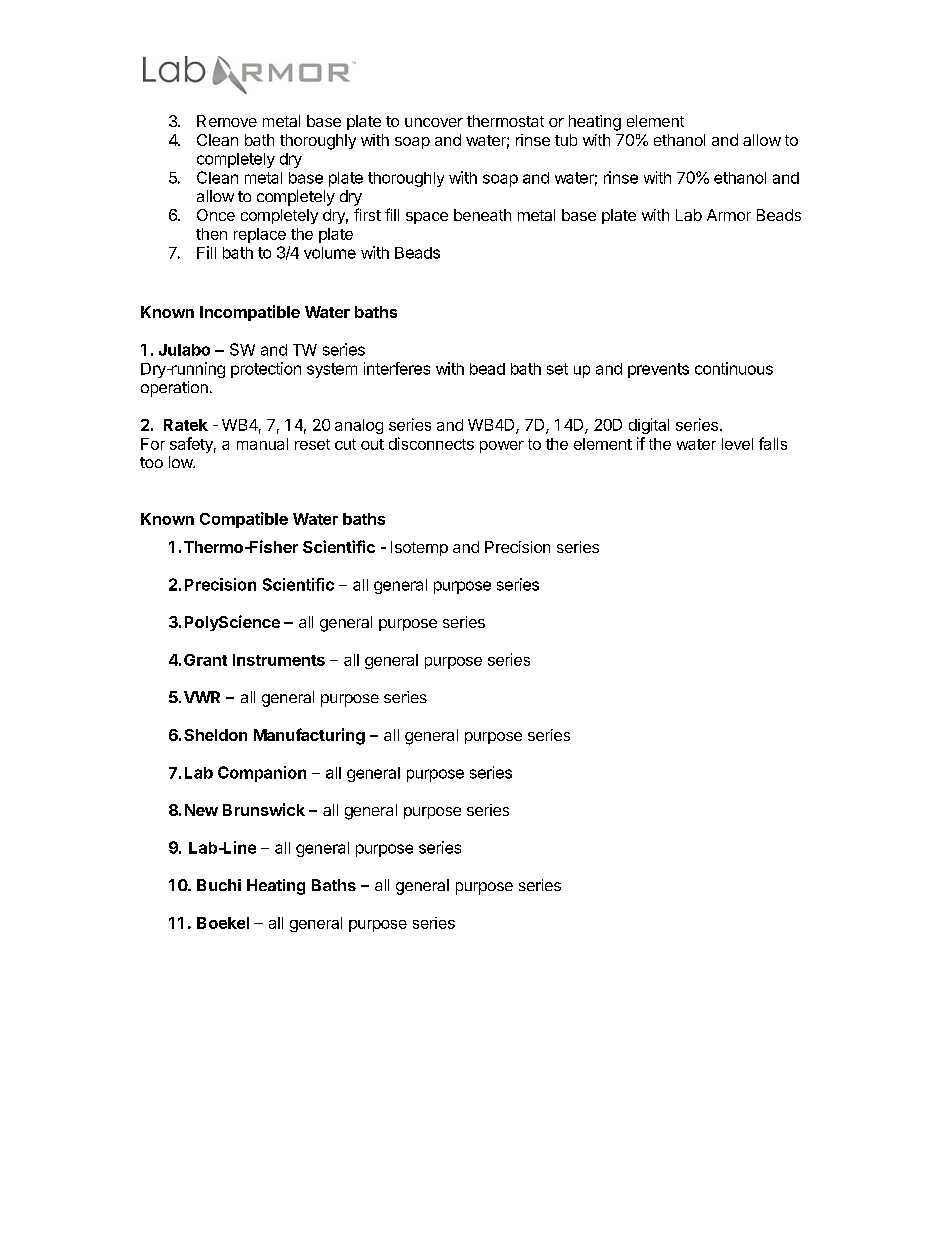 Image resolution: width=952 pixels, height=1233 pixels. I want to click on uncover, so click(434, 122).
